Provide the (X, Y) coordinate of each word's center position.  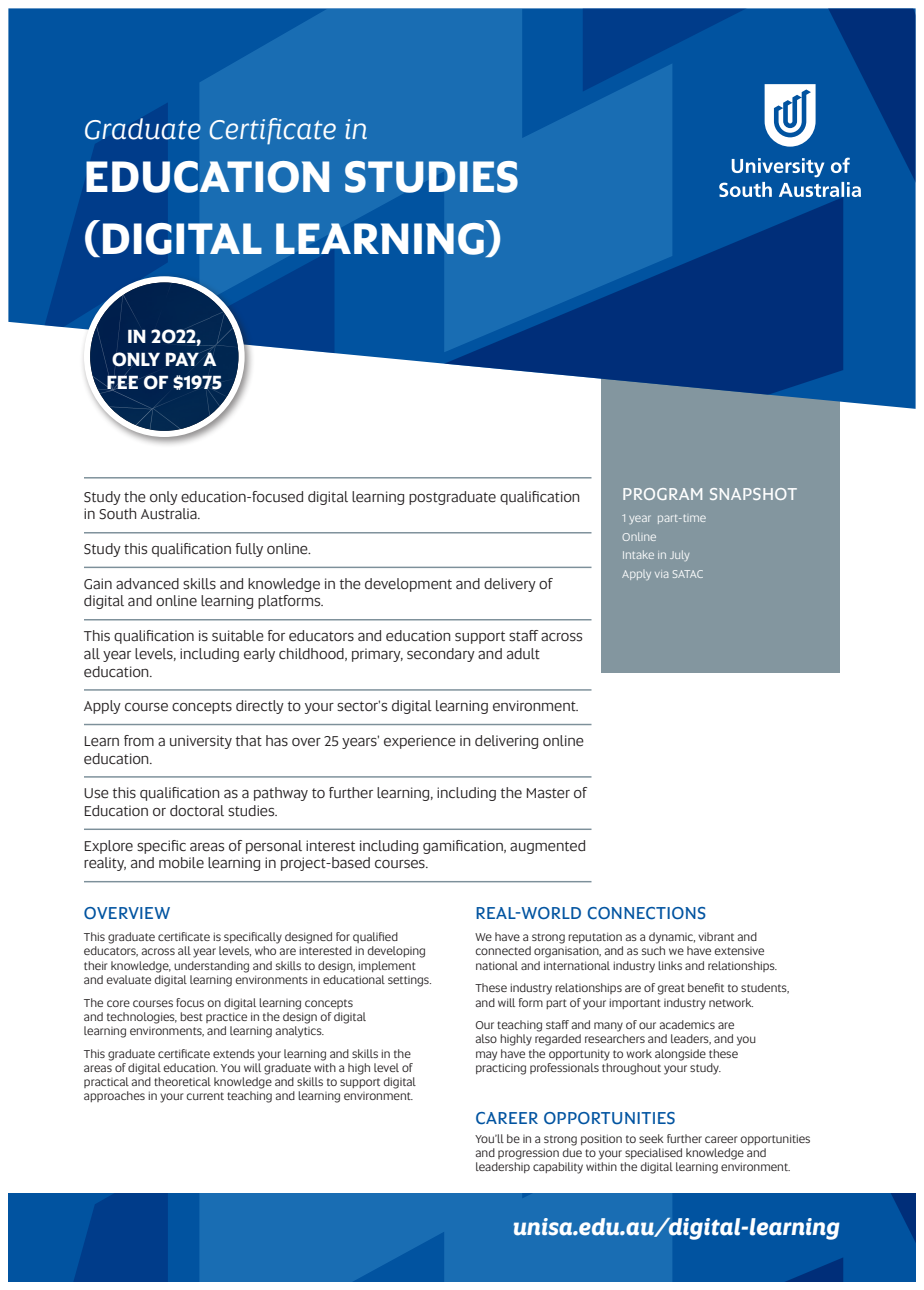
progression (528, 1154)
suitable (238, 636)
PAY (182, 359)
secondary (441, 655)
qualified (375, 937)
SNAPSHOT (753, 494)
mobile (181, 863)
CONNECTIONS (647, 913)
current (205, 1096)
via (661, 574)
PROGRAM (662, 494)
